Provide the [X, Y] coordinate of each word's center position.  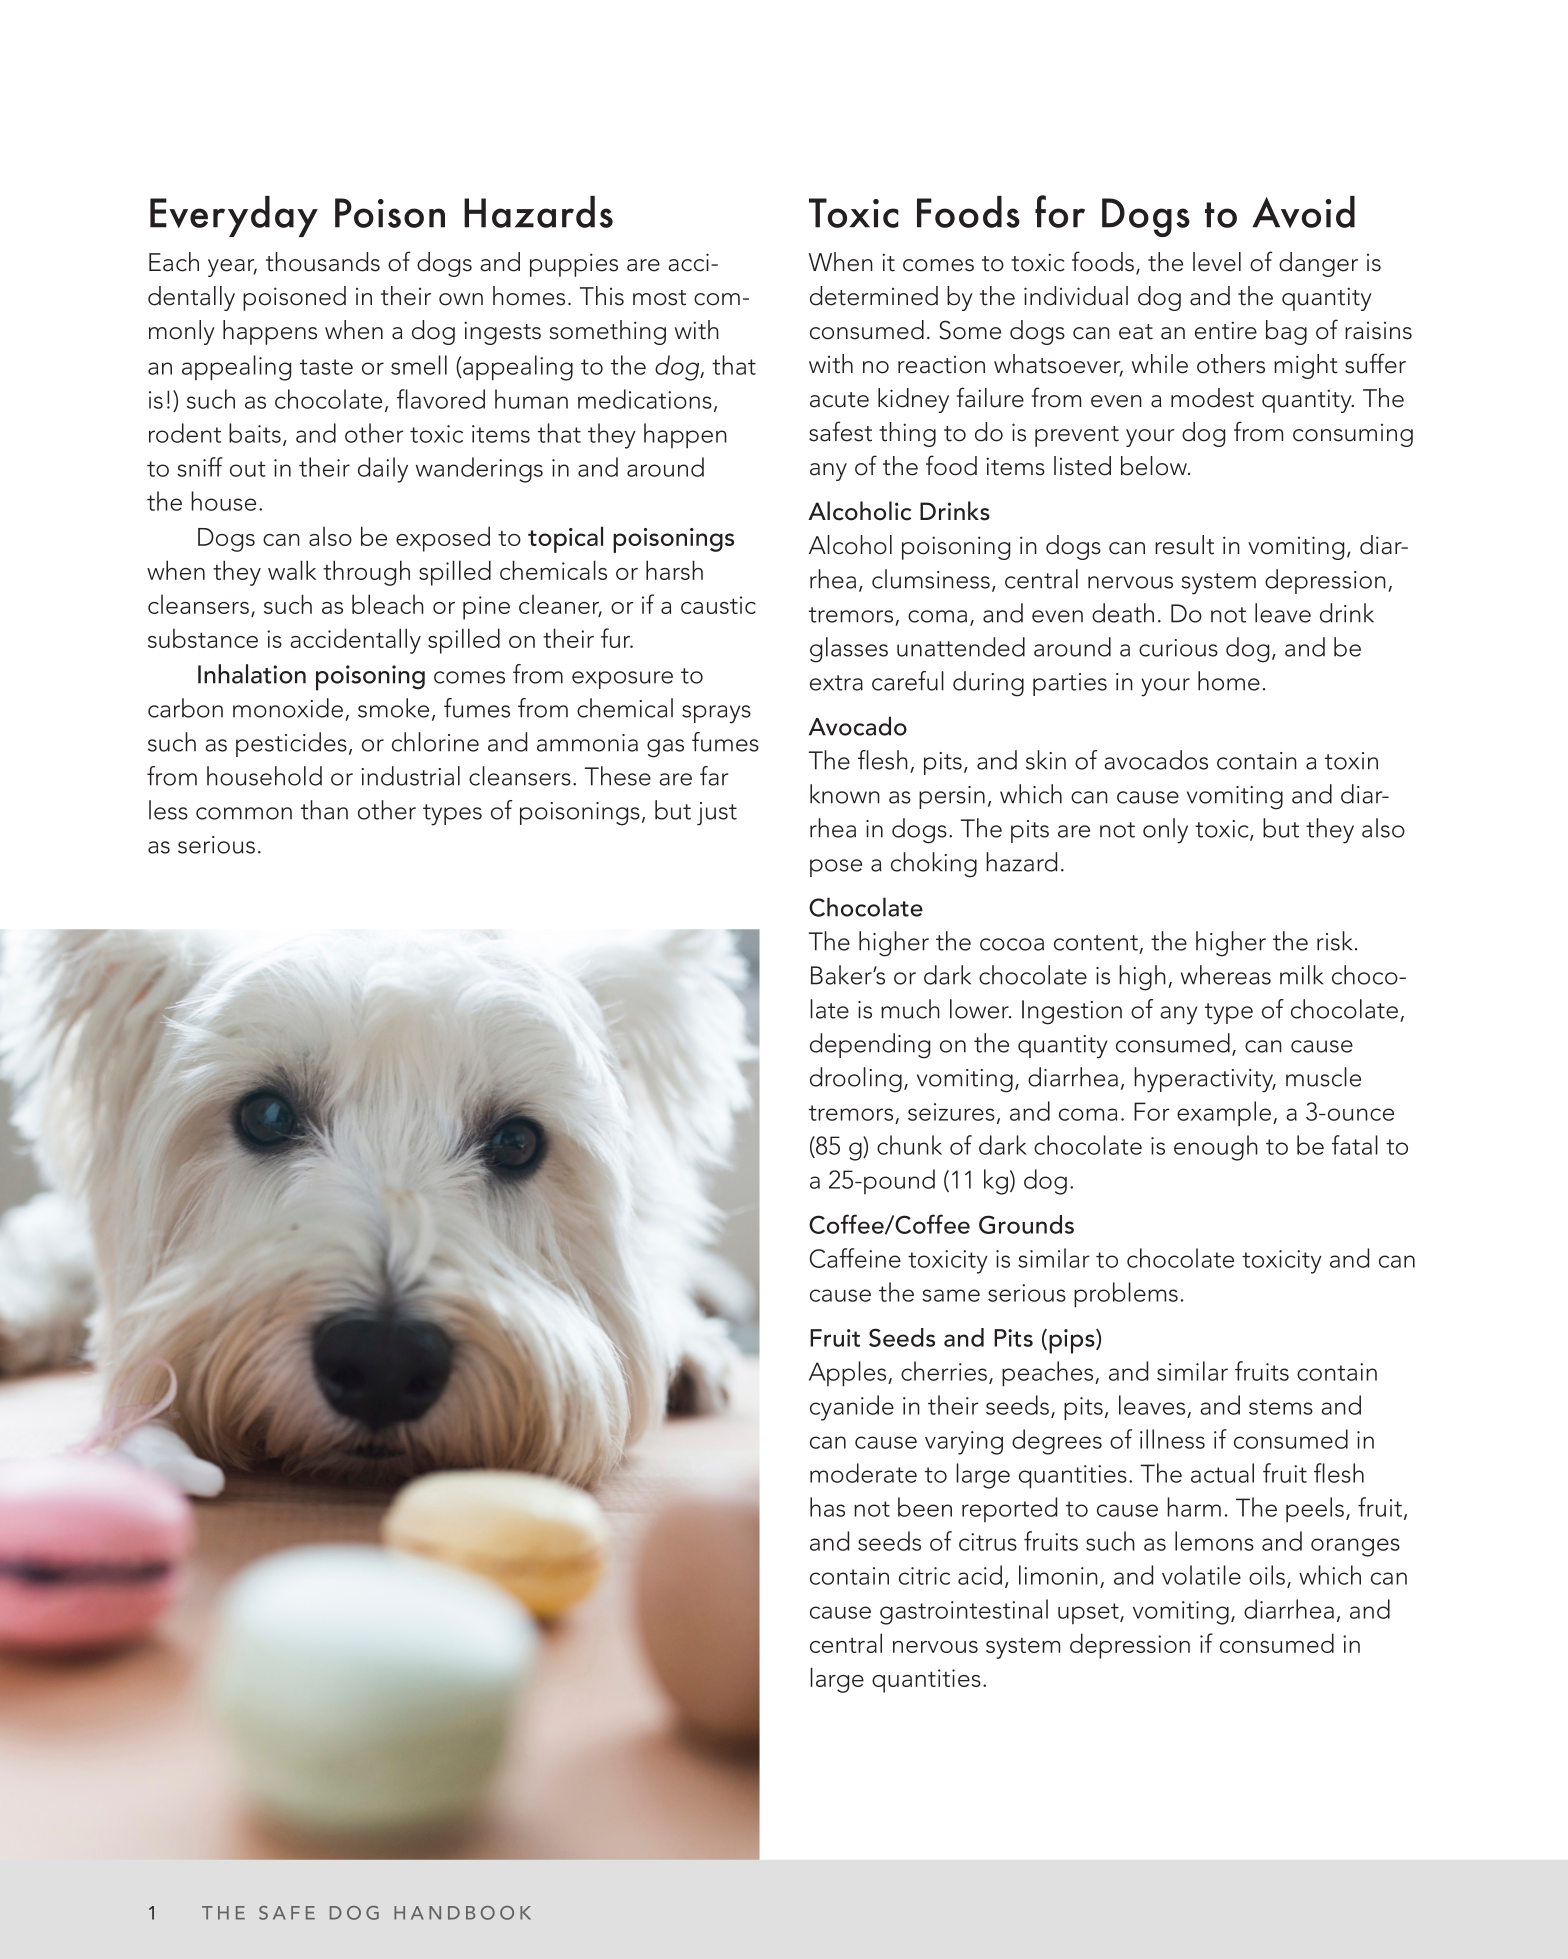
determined [874, 296]
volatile [1201, 1575]
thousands [323, 262]
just [717, 814]
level [1217, 262]
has [827, 1507]
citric [924, 1576]
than [324, 810]
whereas [1226, 975]
